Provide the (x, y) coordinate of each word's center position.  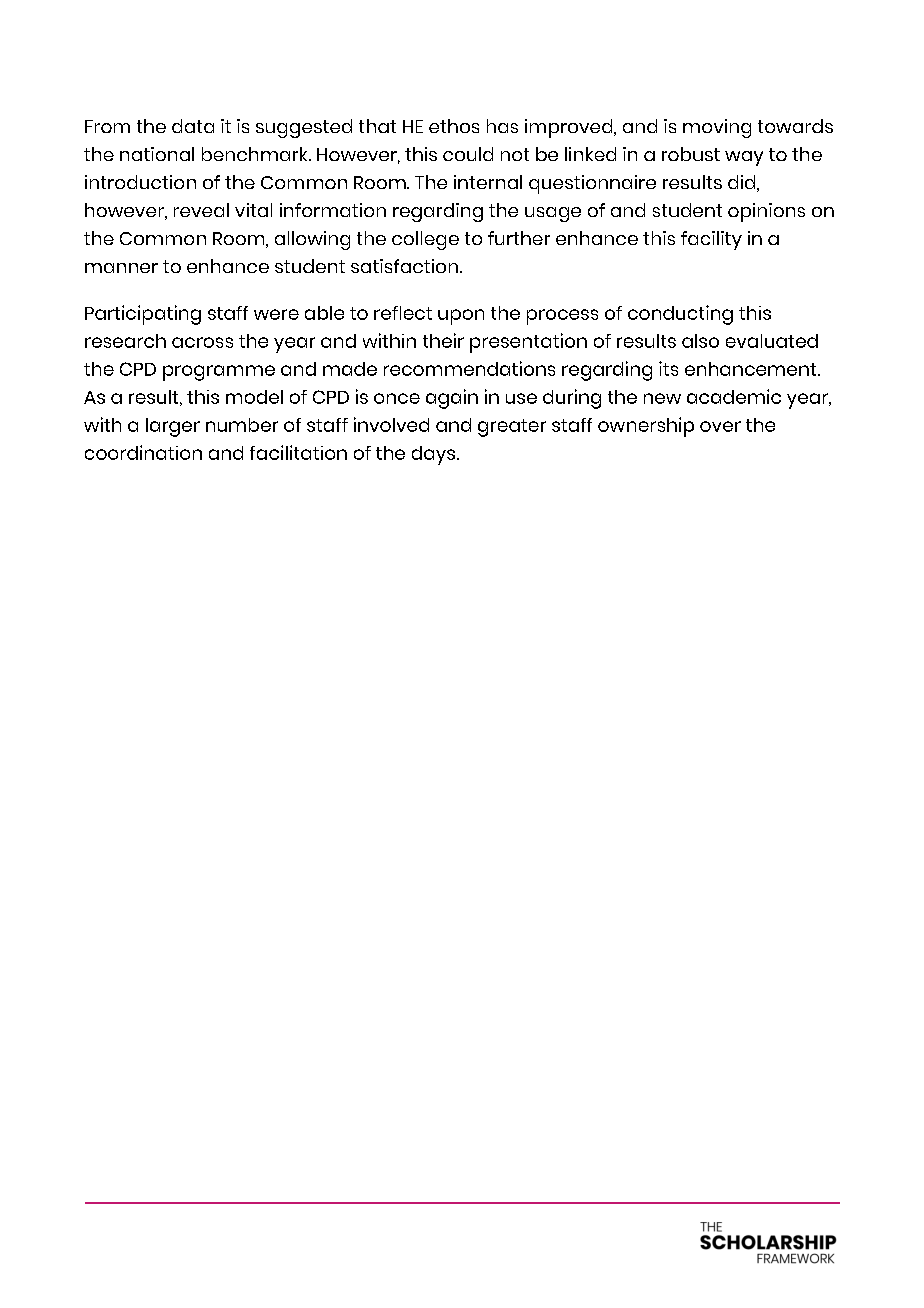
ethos (454, 126)
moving (717, 128)
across (202, 342)
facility (711, 240)
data (193, 126)
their (443, 340)
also (700, 341)
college (425, 240)
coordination (143, 452)
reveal (201, 210)
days (433, 455)
